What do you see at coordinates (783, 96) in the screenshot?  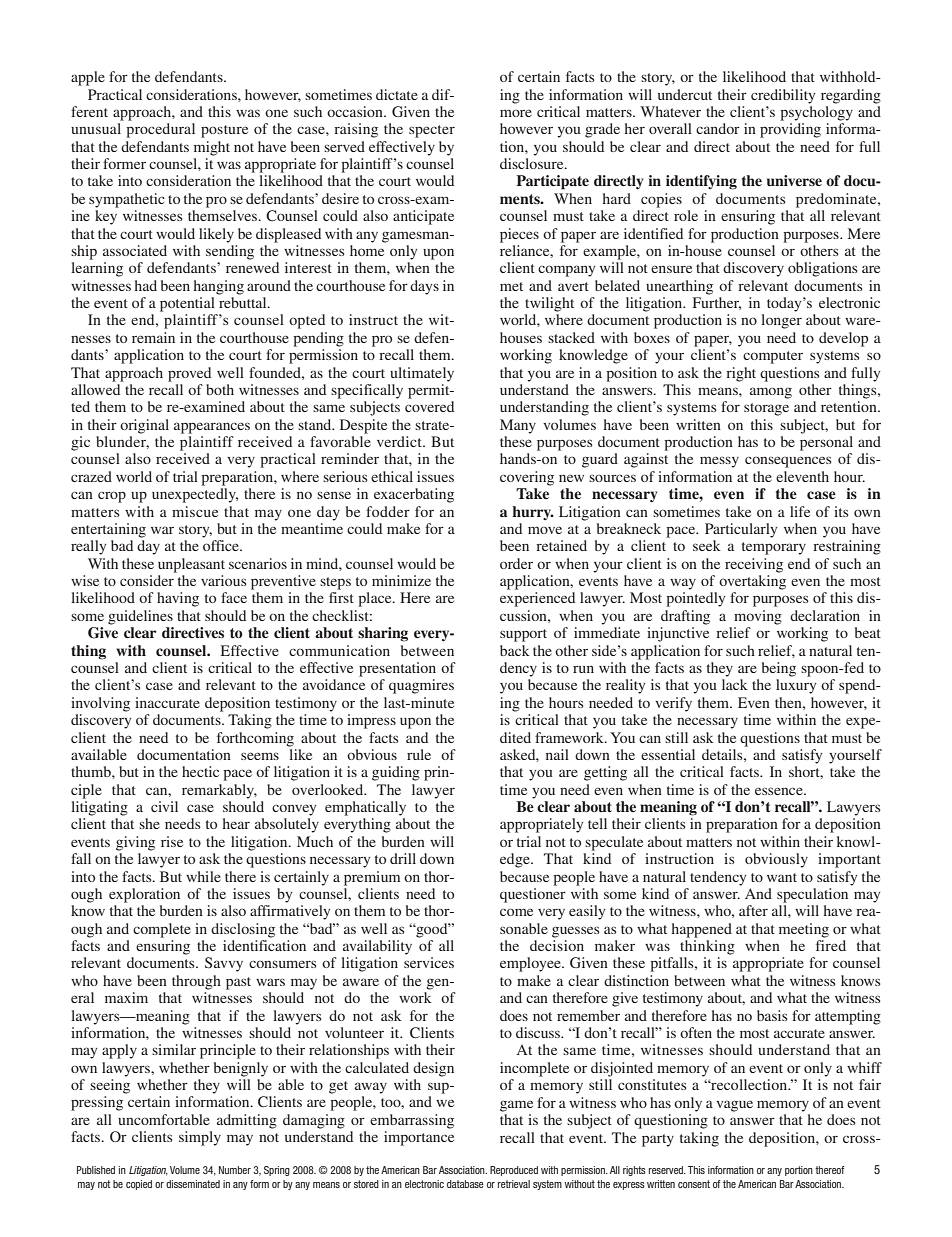 I see `credibility` at bounding box center [783, 96].
